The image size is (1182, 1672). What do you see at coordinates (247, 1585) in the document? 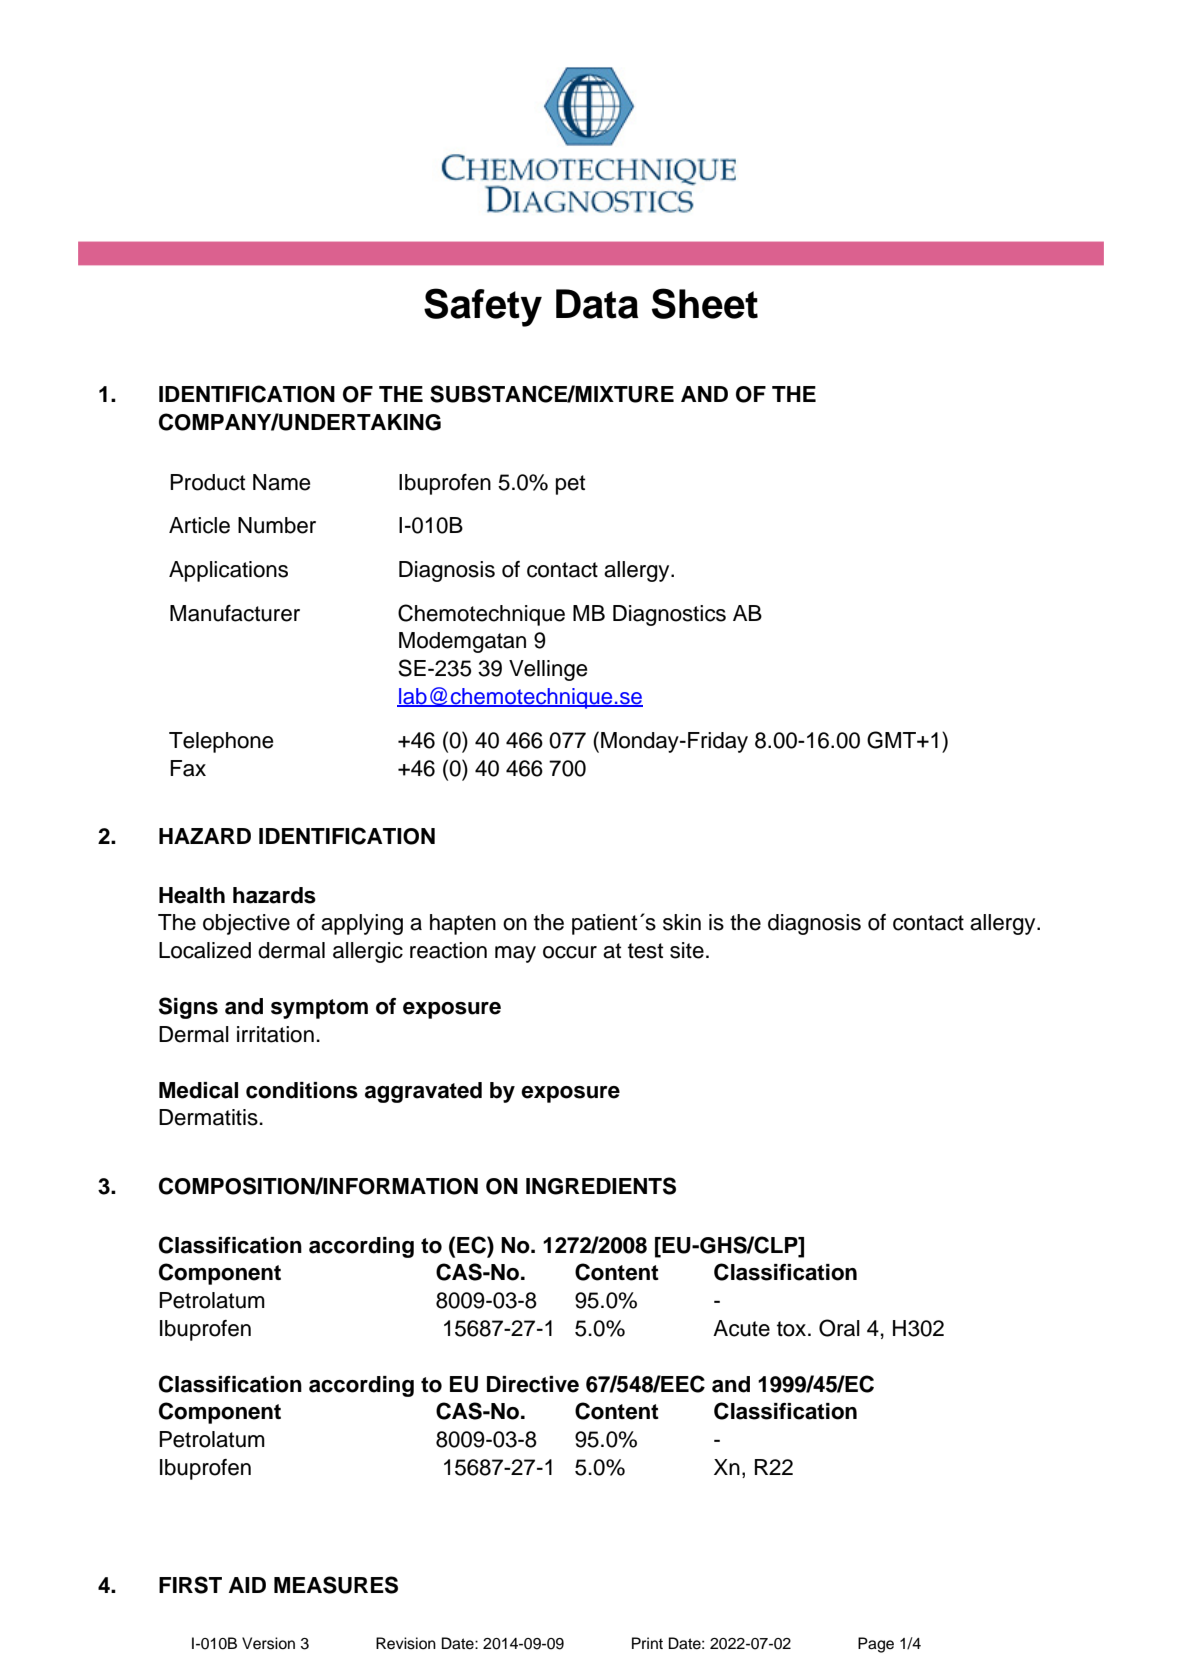
I see `AID` at bounding box center [247, 1585].
